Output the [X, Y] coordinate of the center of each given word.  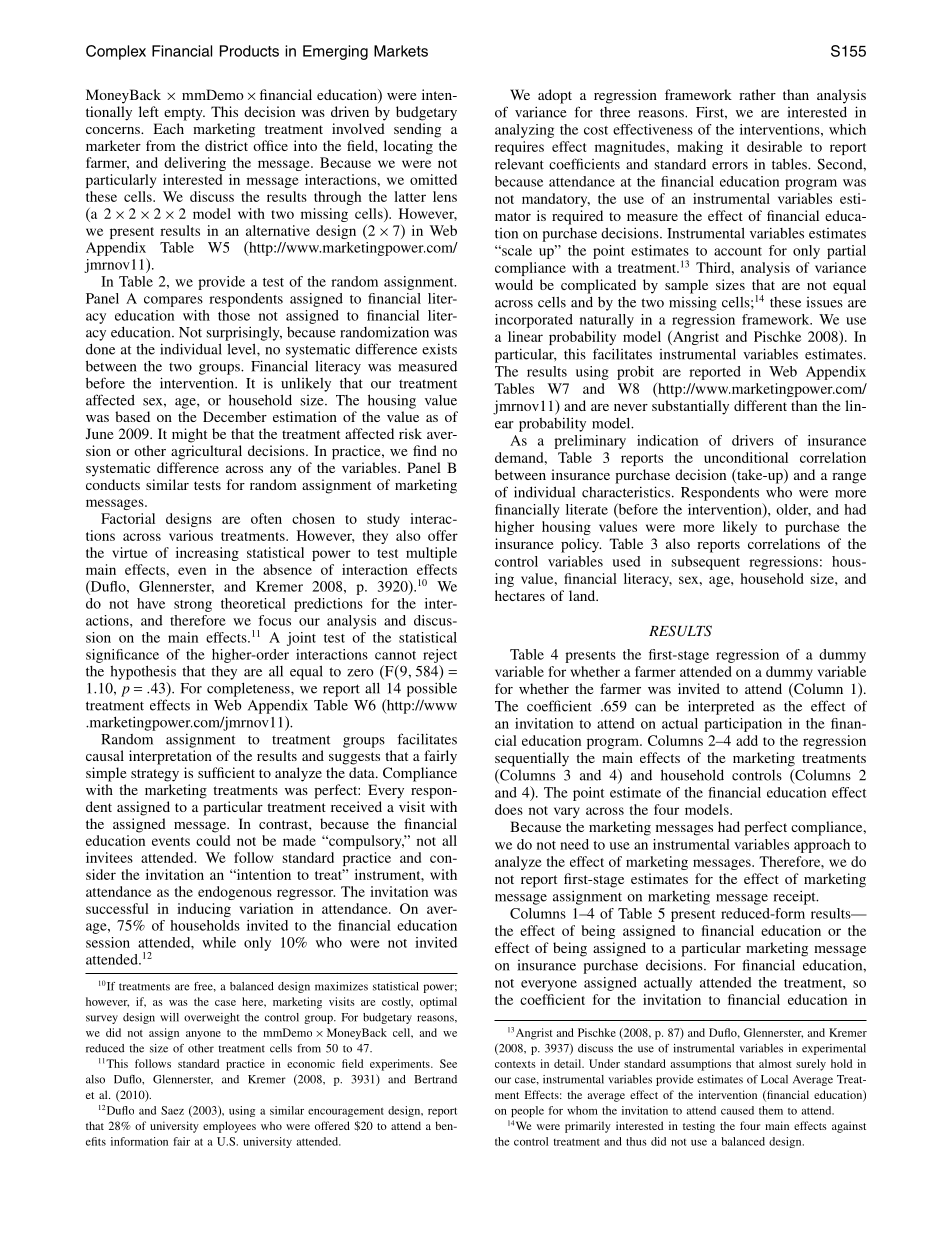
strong [193, 606]
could [213, 840]
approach [822, 846]
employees [229, 1127]
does [509, 809]
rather [757, 94]
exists [439, 349]
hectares [520, 595]
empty [184, 114]
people [527, 1111]
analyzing [524, 131]
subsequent [706, 563]
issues [825, 302]
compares [173, 301]
